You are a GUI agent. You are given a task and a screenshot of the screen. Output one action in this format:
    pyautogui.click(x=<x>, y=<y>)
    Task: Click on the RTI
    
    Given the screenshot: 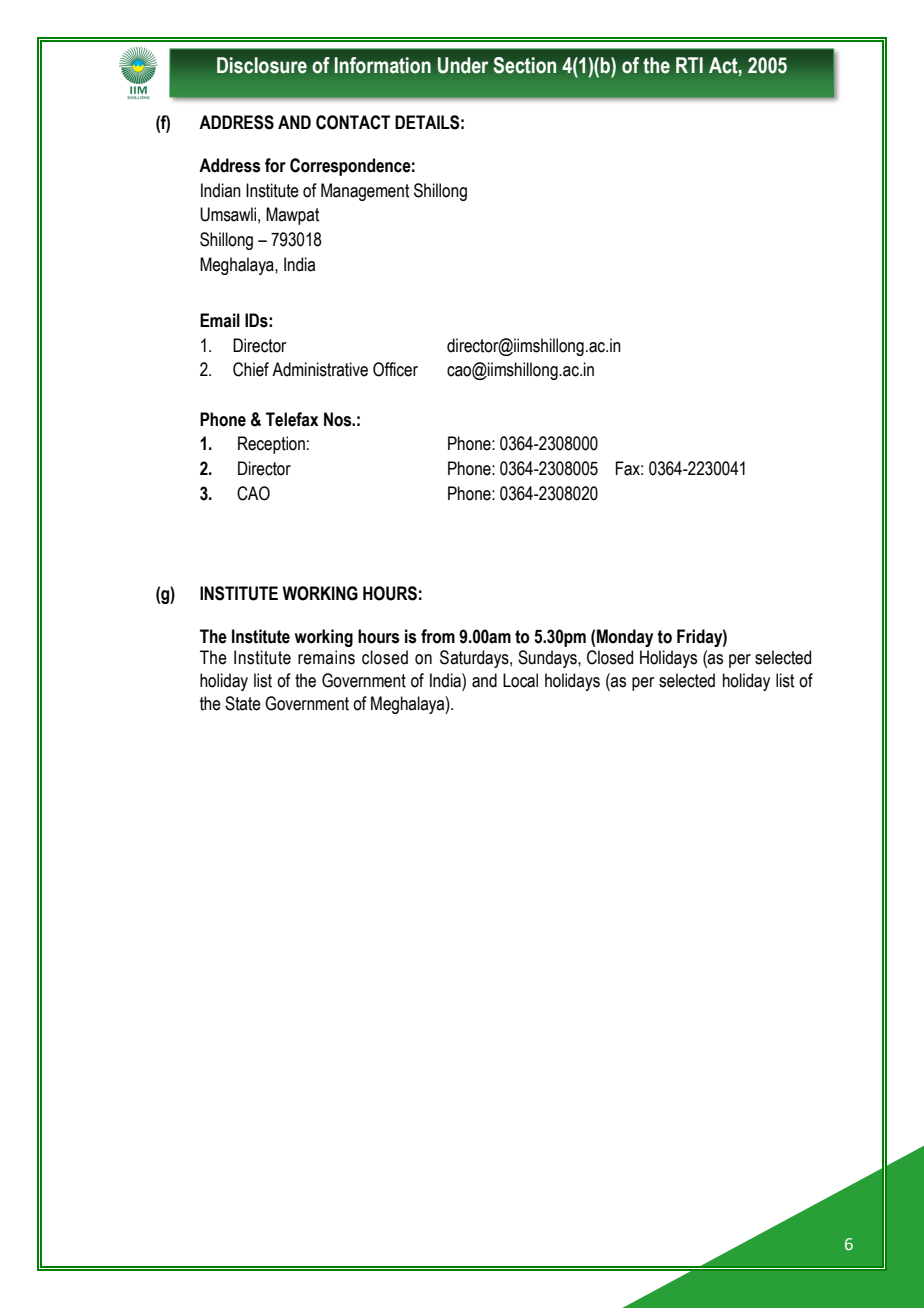 What is the action you would take?
    pyautogui.click(x=689, y=65)
